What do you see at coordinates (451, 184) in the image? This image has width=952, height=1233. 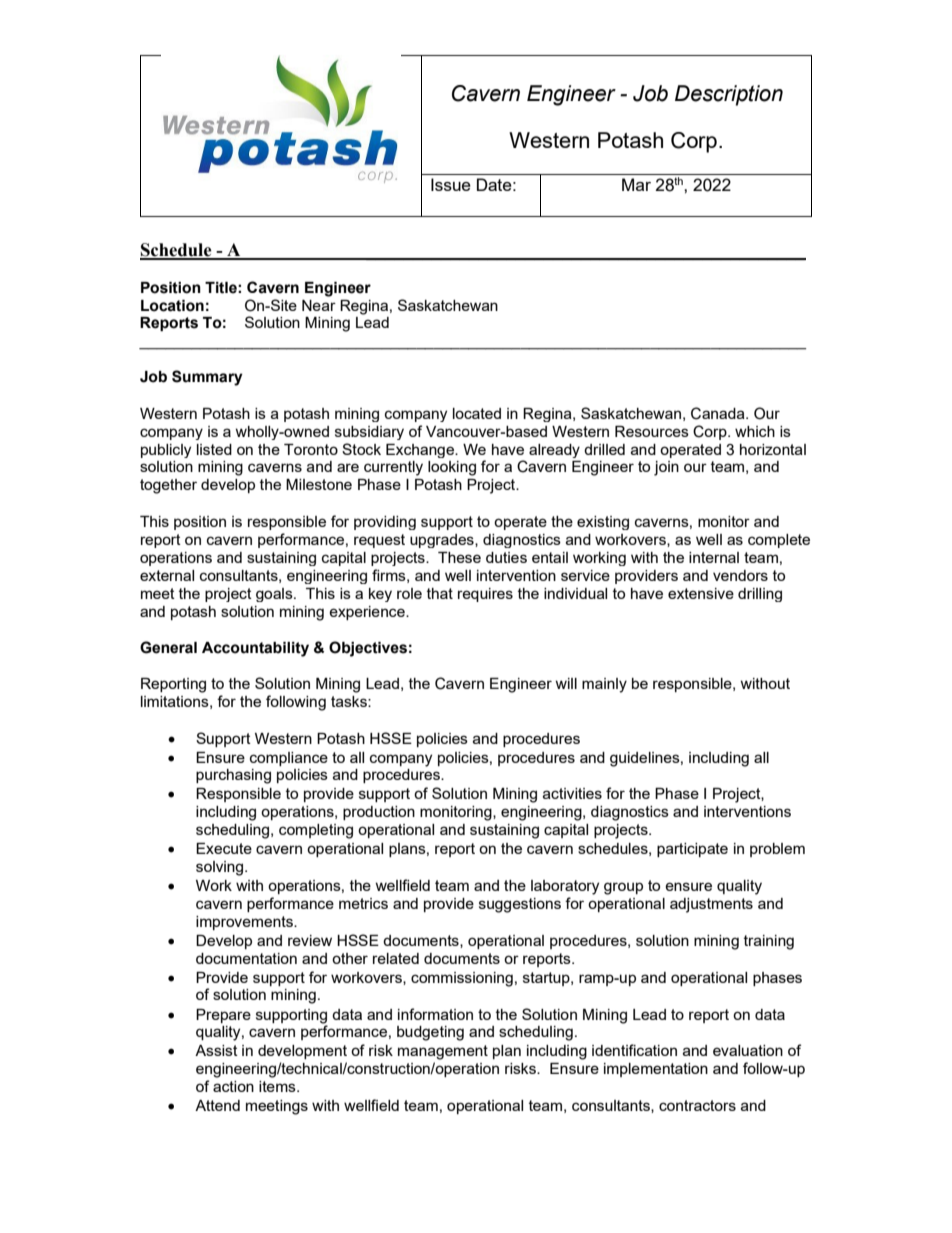 I see `Issue` at bounding box center [451, 184].
